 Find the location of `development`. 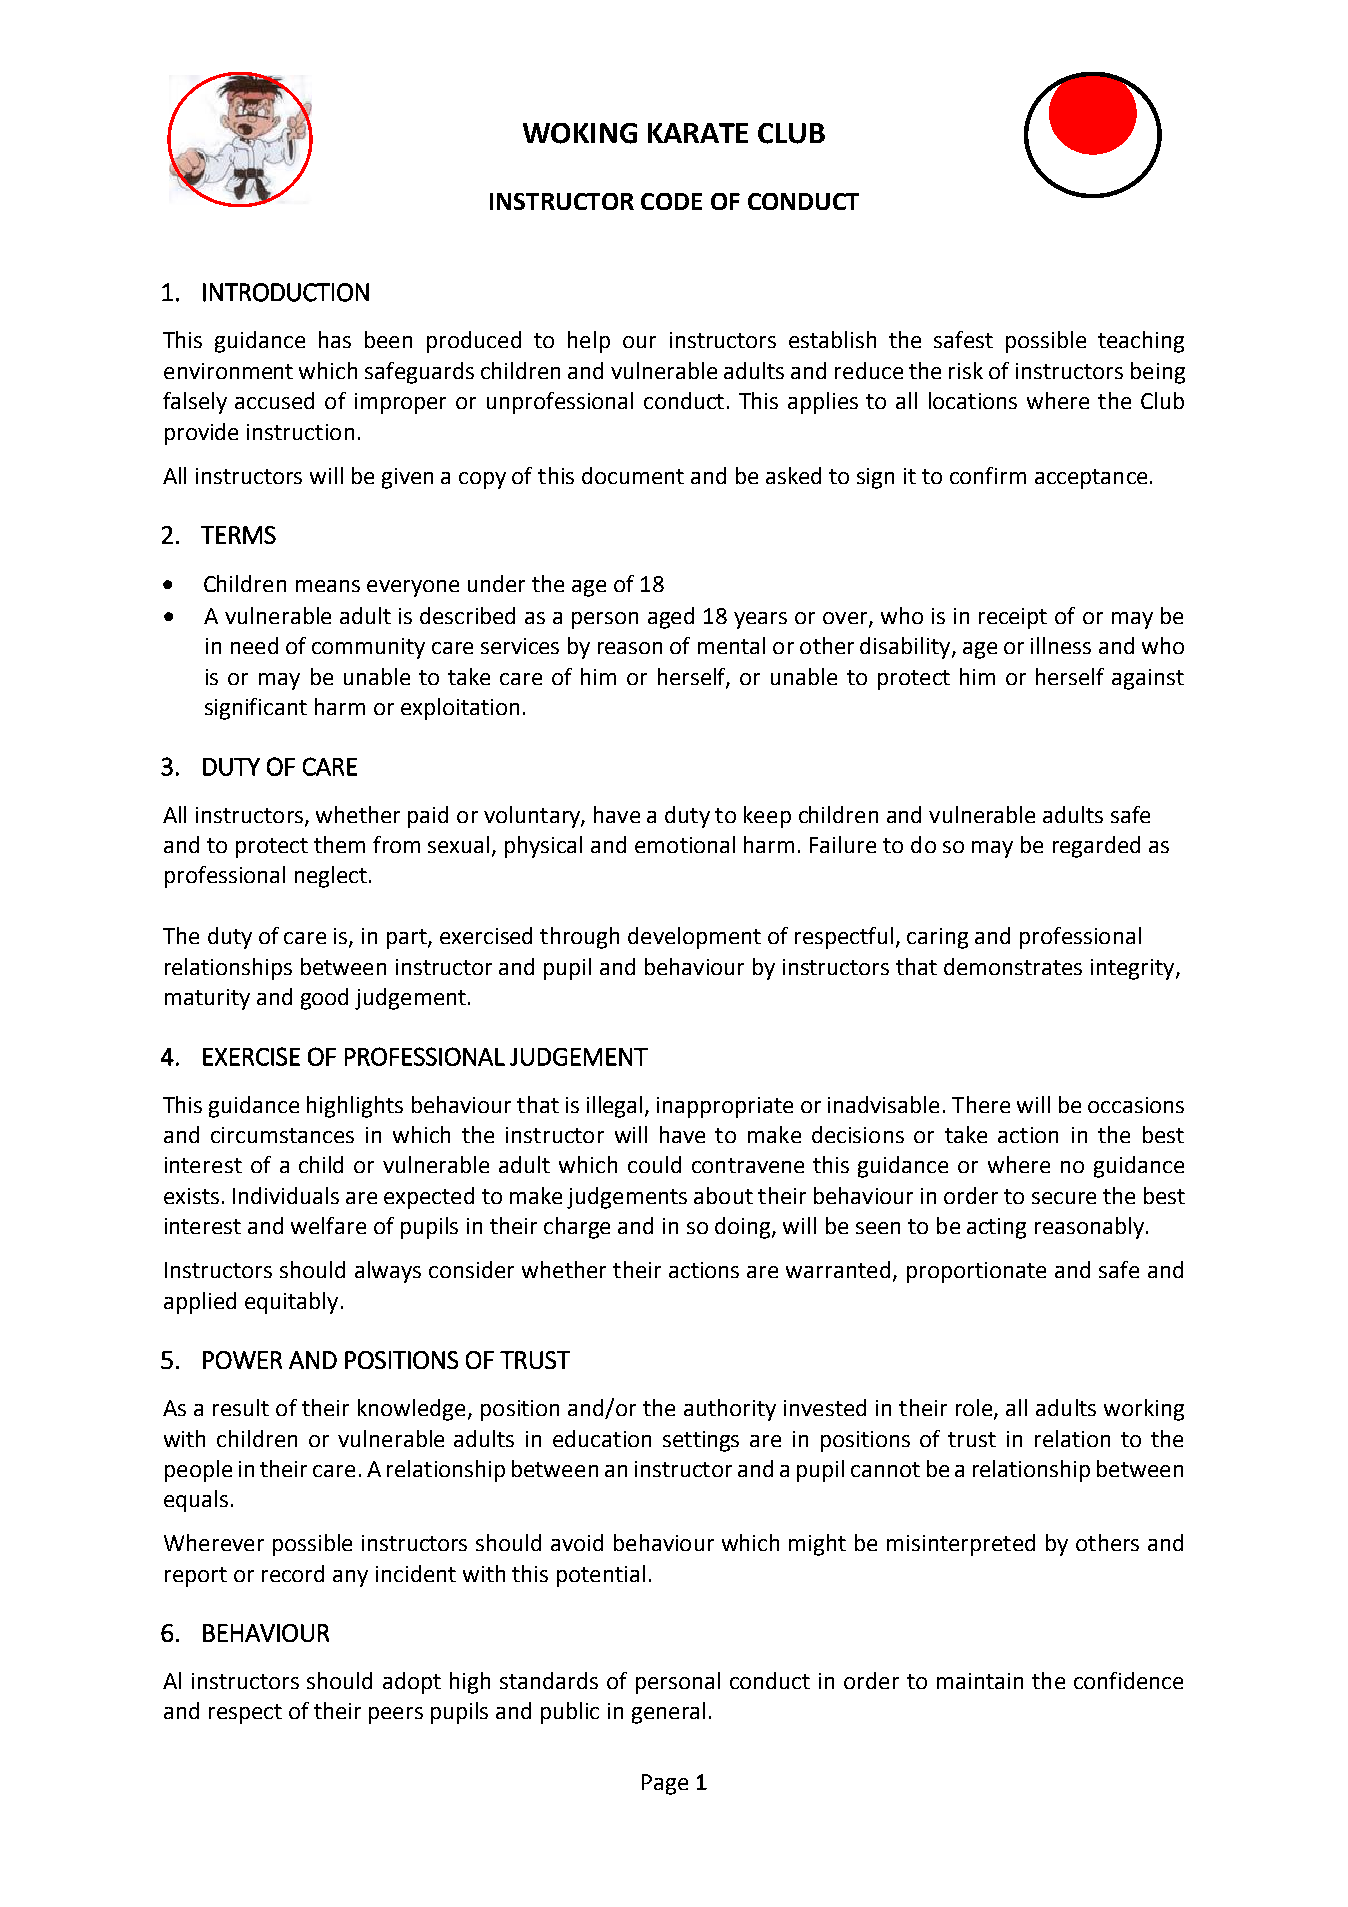

development is located at coordinates (694, 938).
